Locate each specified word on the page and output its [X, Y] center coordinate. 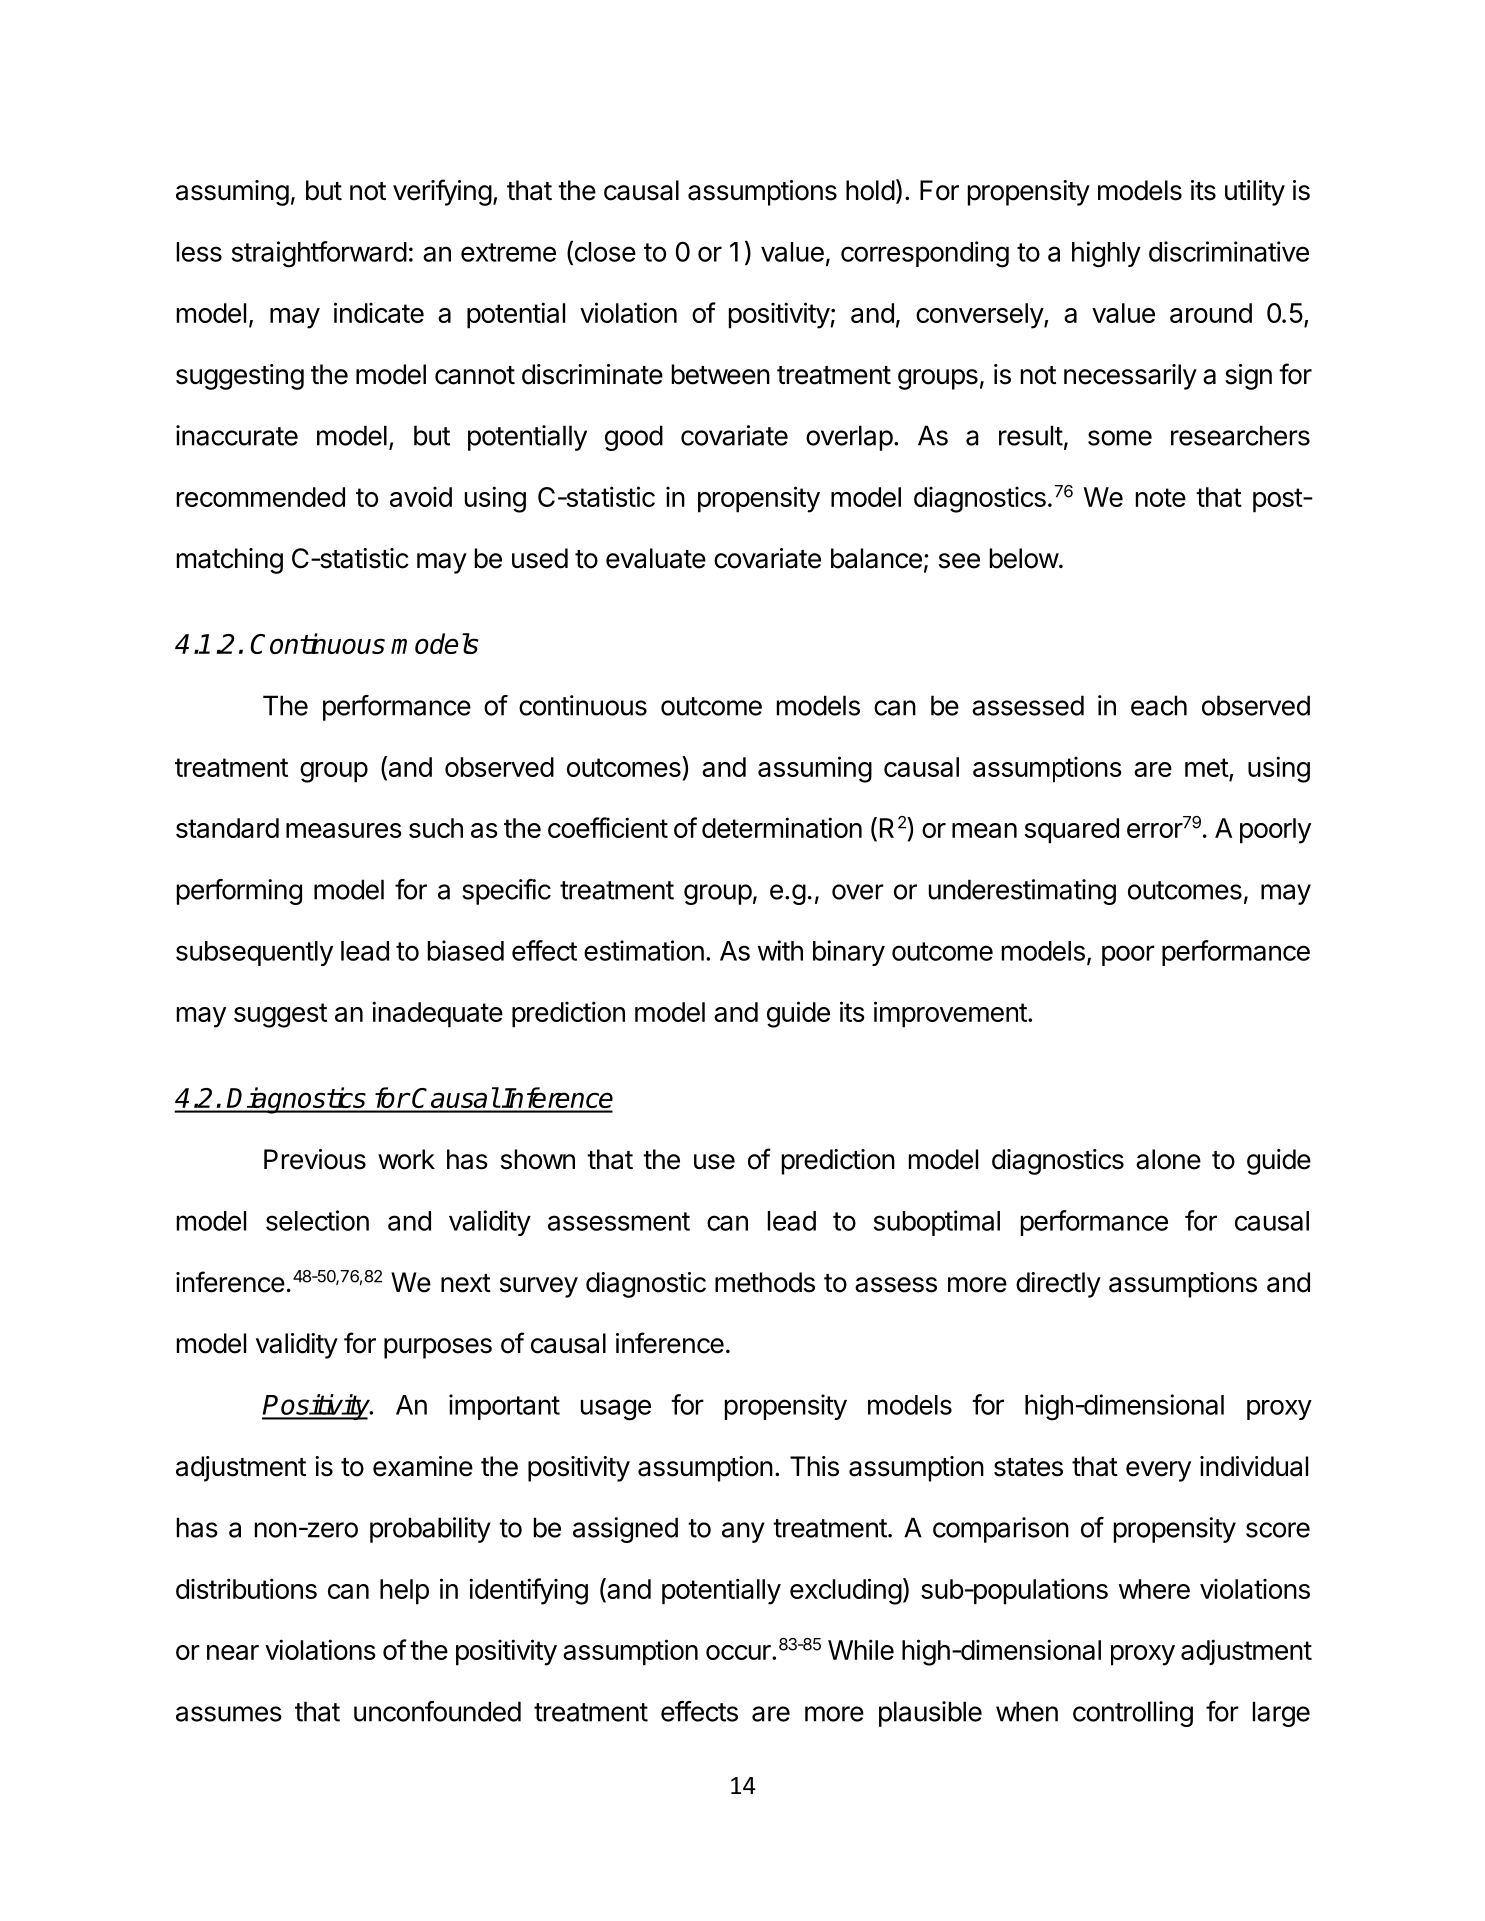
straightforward [319, 254]
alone [1168, 1159]
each [1159, 705]
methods [765, 1282]
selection [317, 1220]
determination [782, 827]
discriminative [1229, 251]
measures [344, 830]
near [233, 1652]
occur [739, 1652]
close [604, 252]
